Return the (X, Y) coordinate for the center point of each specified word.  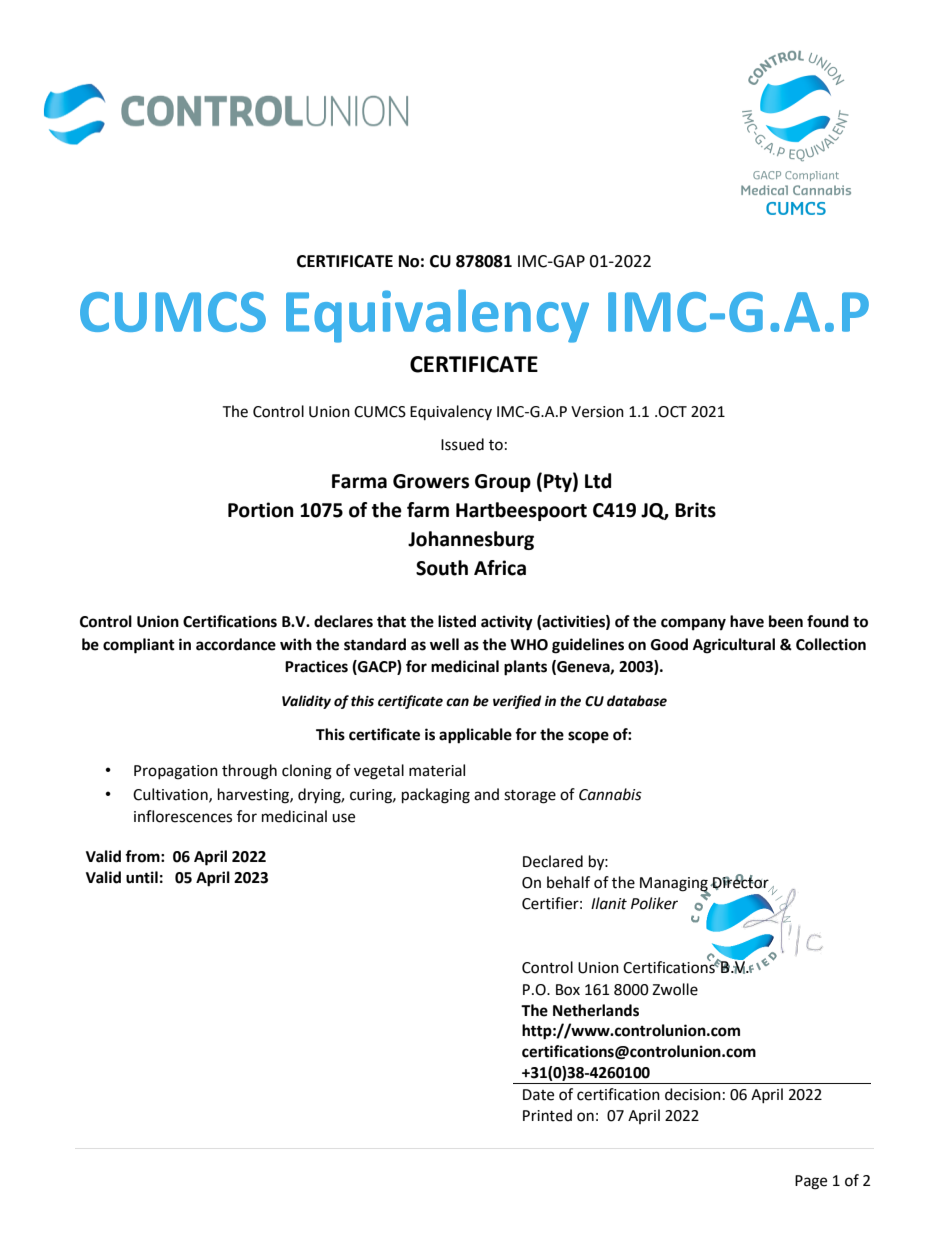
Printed (547, 1115)
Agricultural (734, 646)
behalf (568, 882)
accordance (236, 644)
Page (811, 1182)
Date (538, 1095)
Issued (462, 444)
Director (741, 882)
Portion (261, 510)
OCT (672, 412)
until (142, 877)
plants (525, 668)
